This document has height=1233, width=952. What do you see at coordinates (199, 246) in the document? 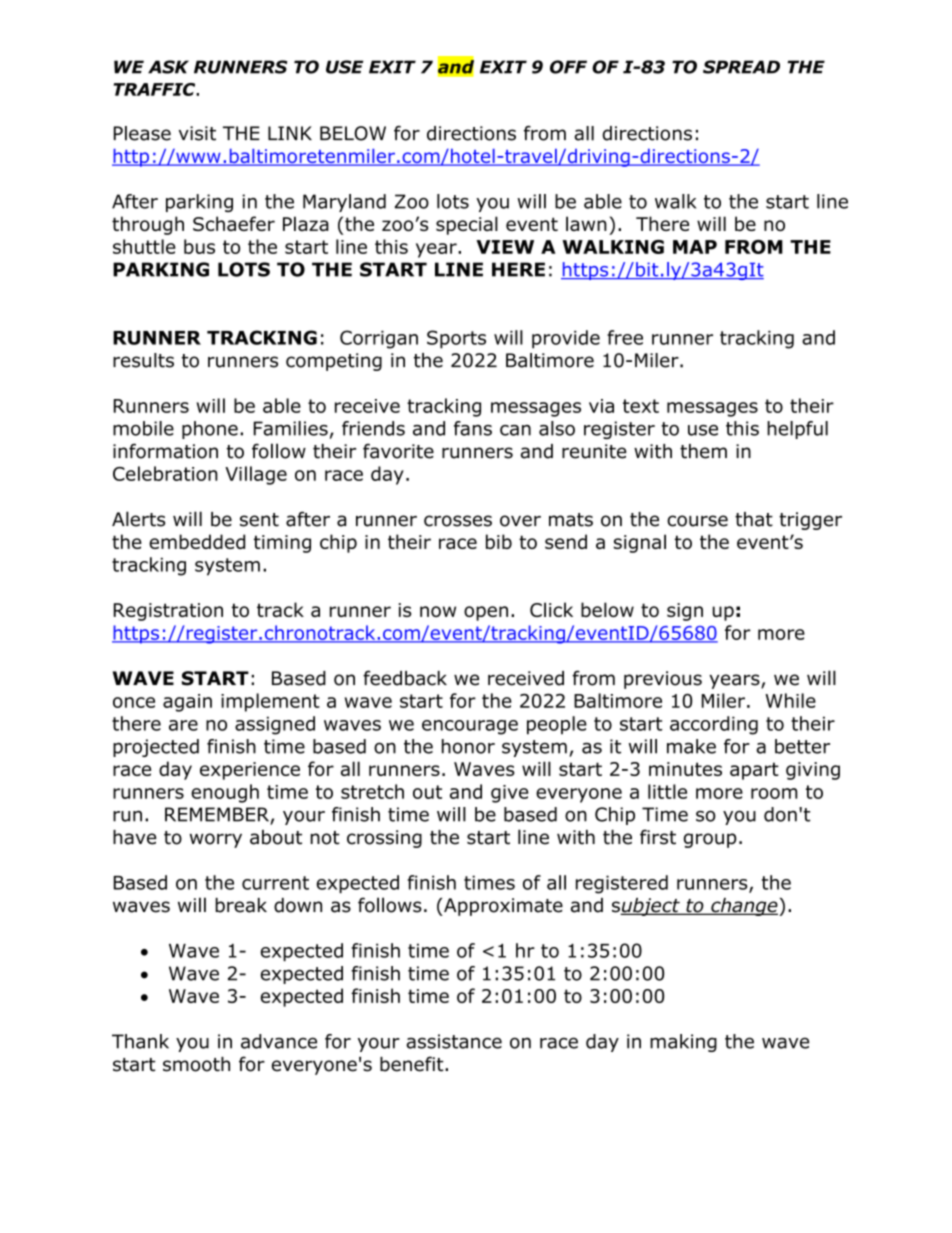
I see `bus` at bounding box center [199, 246].
